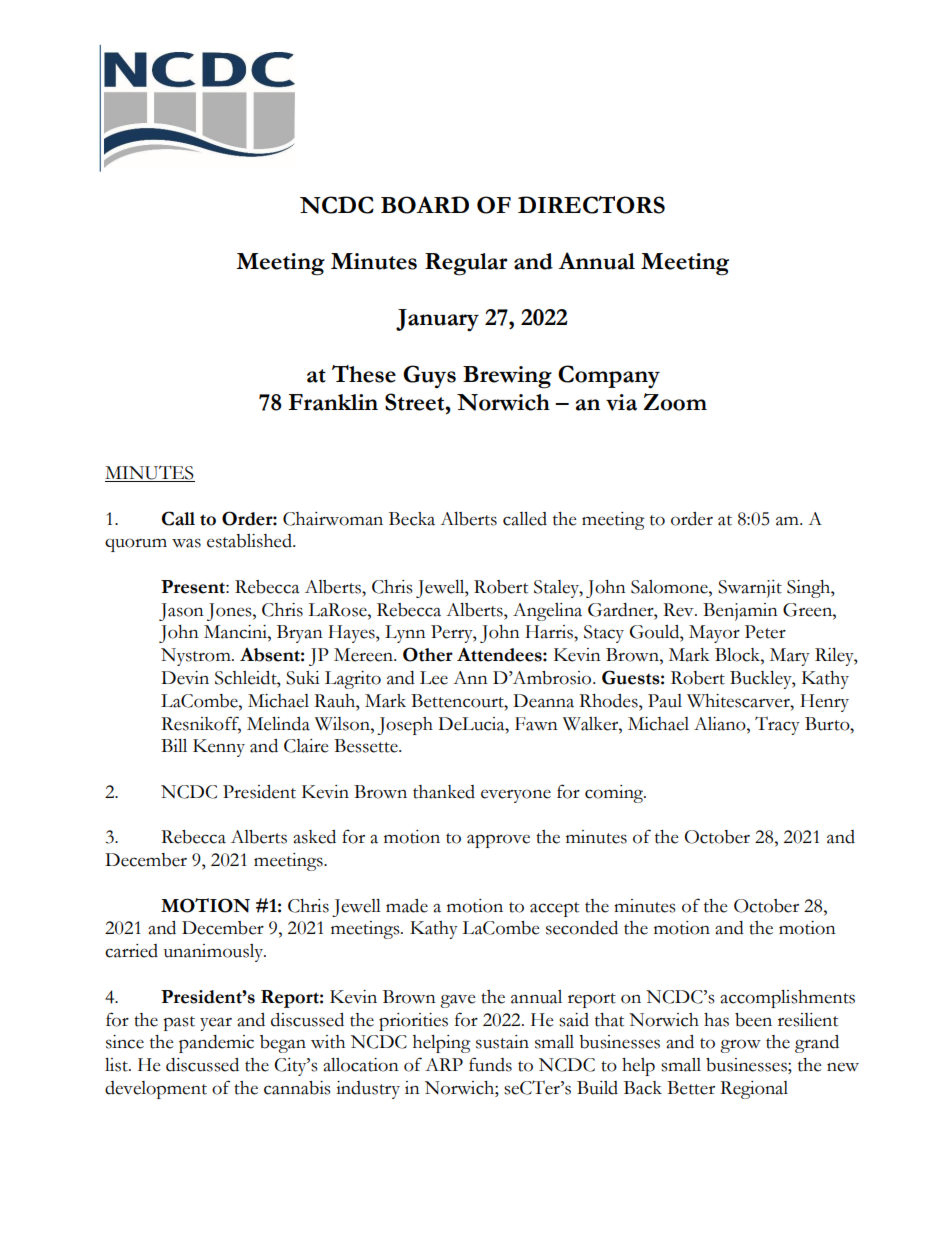  Describe the element at coordinates (740, 612) in the screenshot. I see `Benjamin` at that location.
